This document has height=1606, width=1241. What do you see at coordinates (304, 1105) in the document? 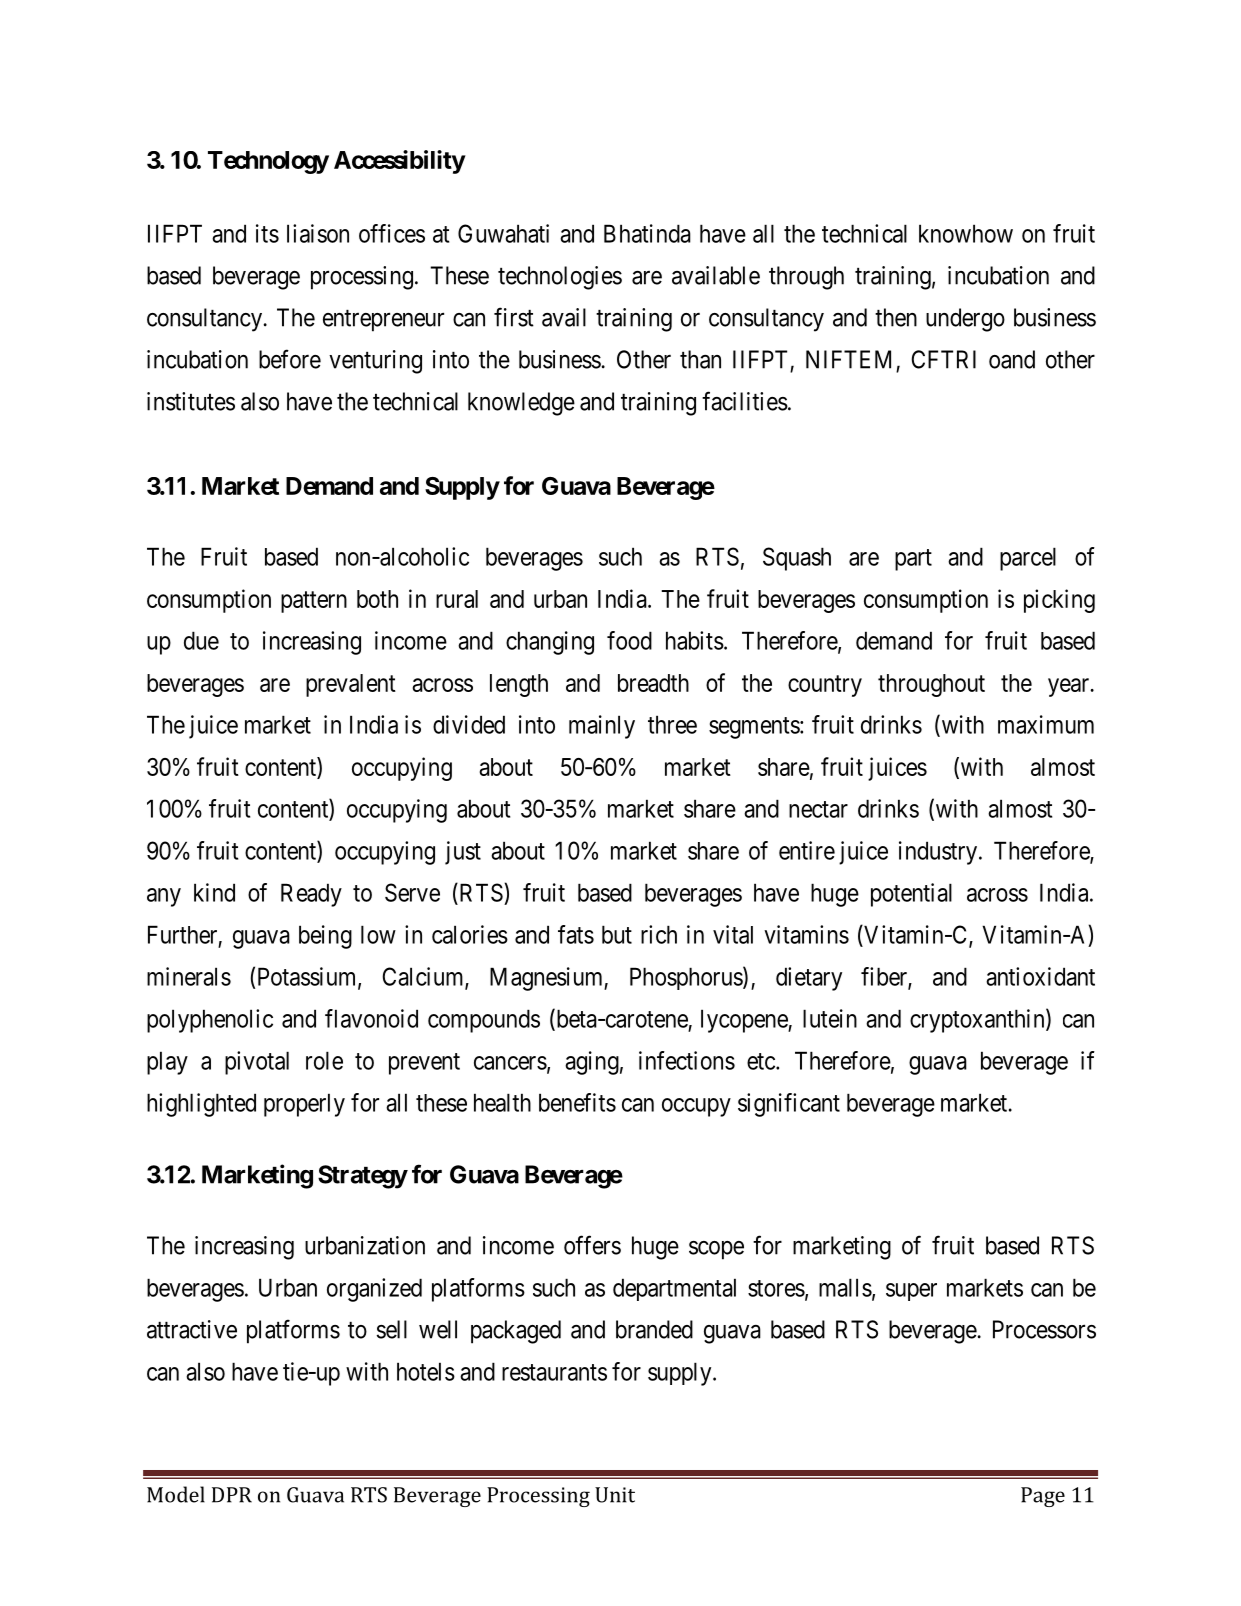
I see `properly` at bounding box center [304, 1105].
